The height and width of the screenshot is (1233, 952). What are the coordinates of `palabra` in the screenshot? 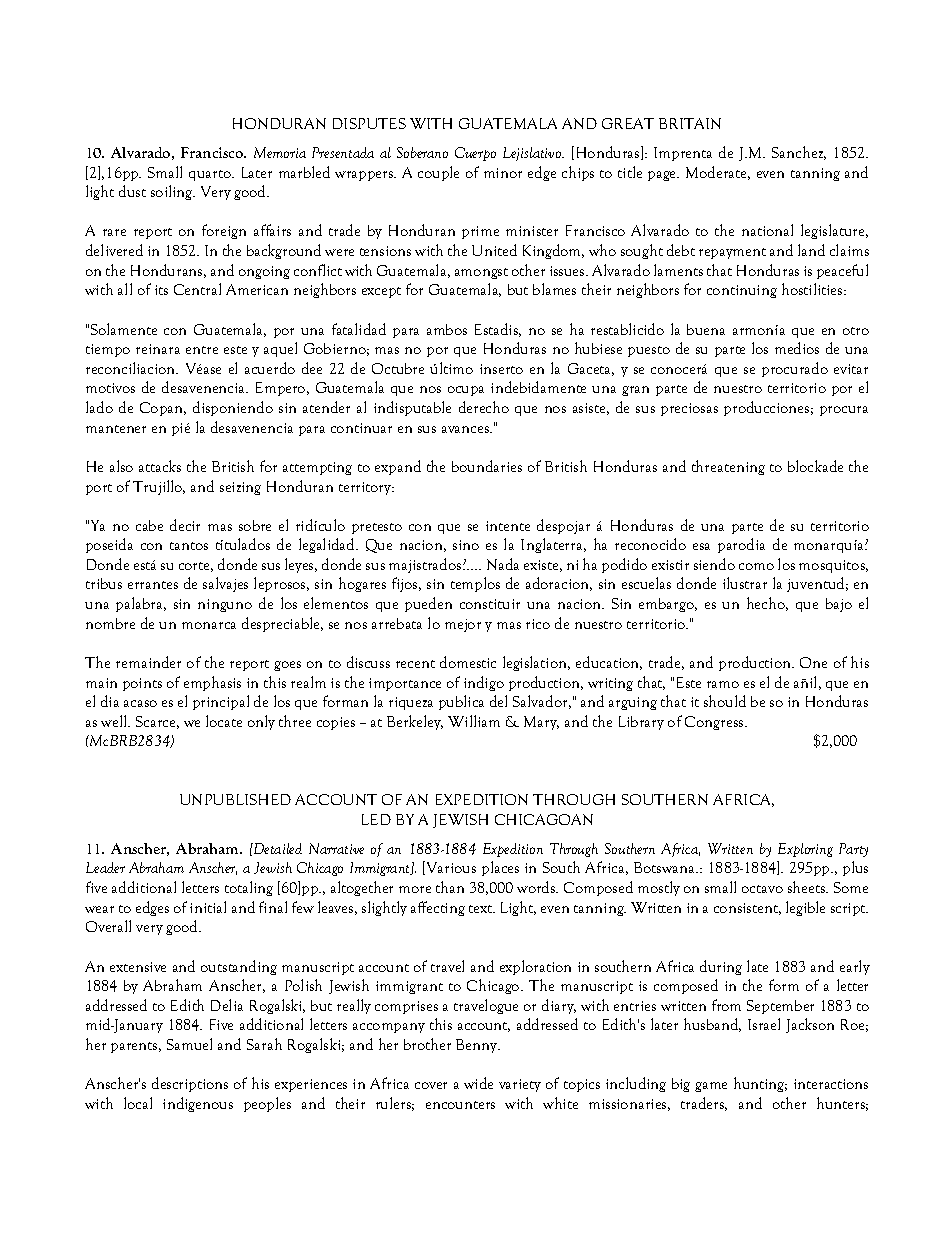 It's located at (140, 604).
